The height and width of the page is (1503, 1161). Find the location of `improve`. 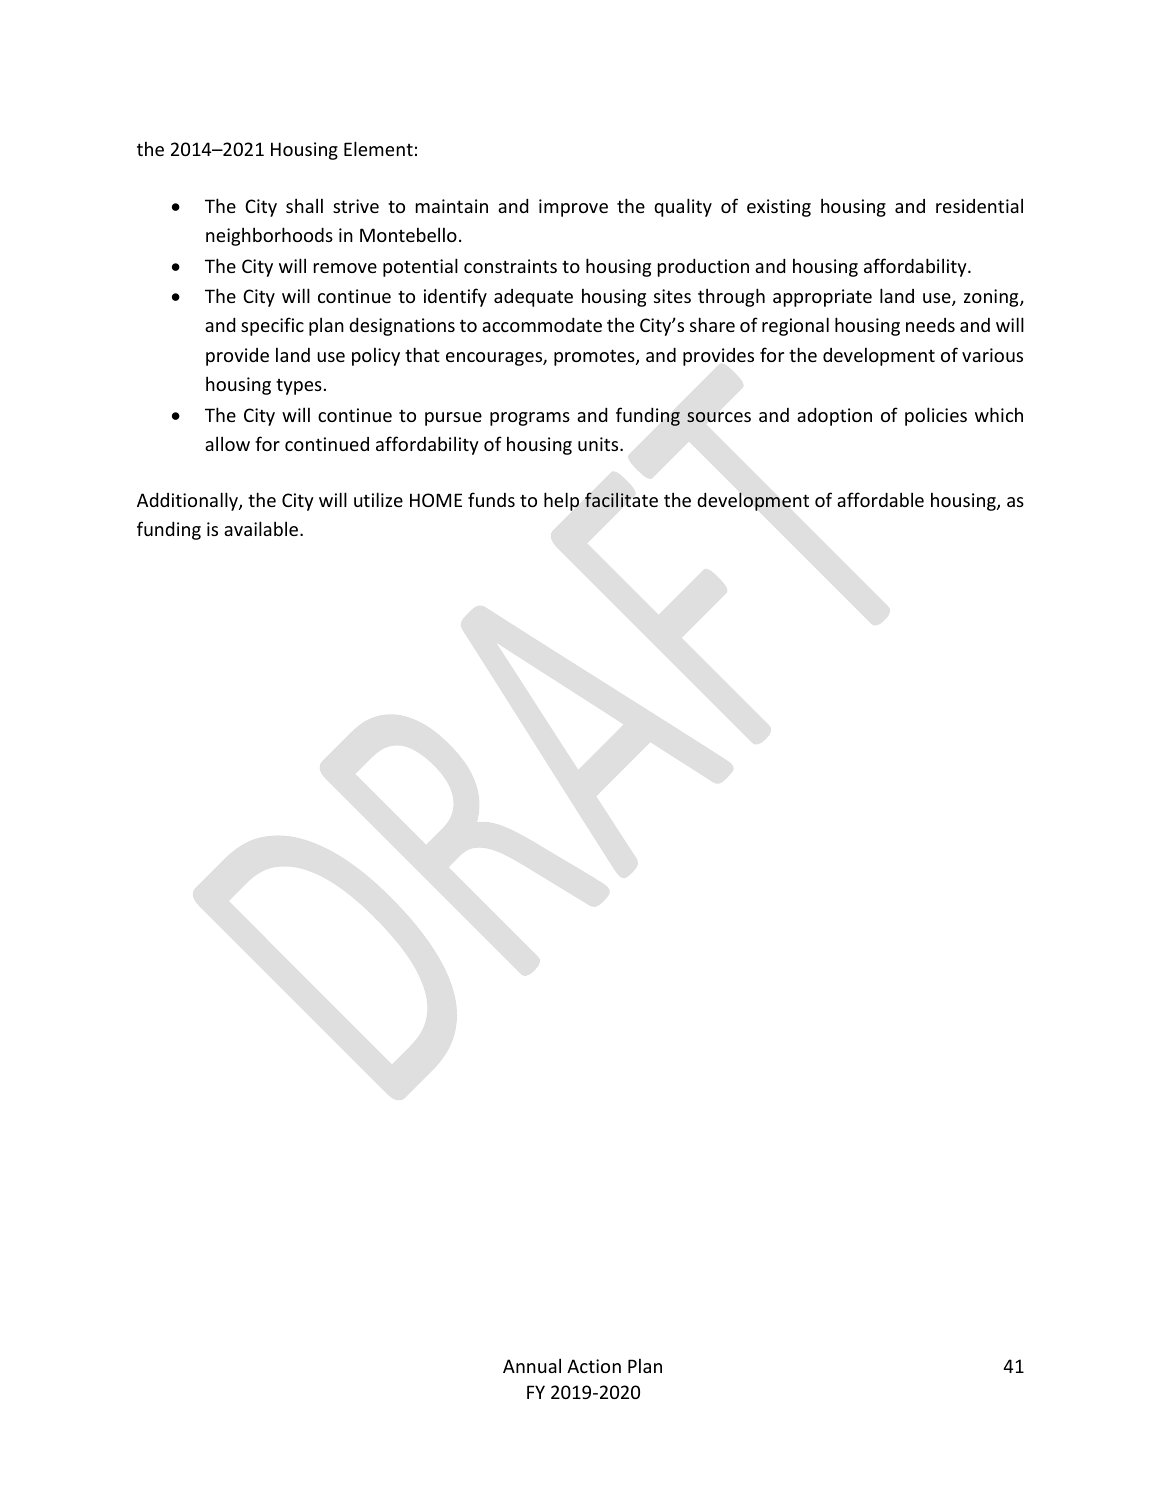

improve is located at coordinates (573, 208).
